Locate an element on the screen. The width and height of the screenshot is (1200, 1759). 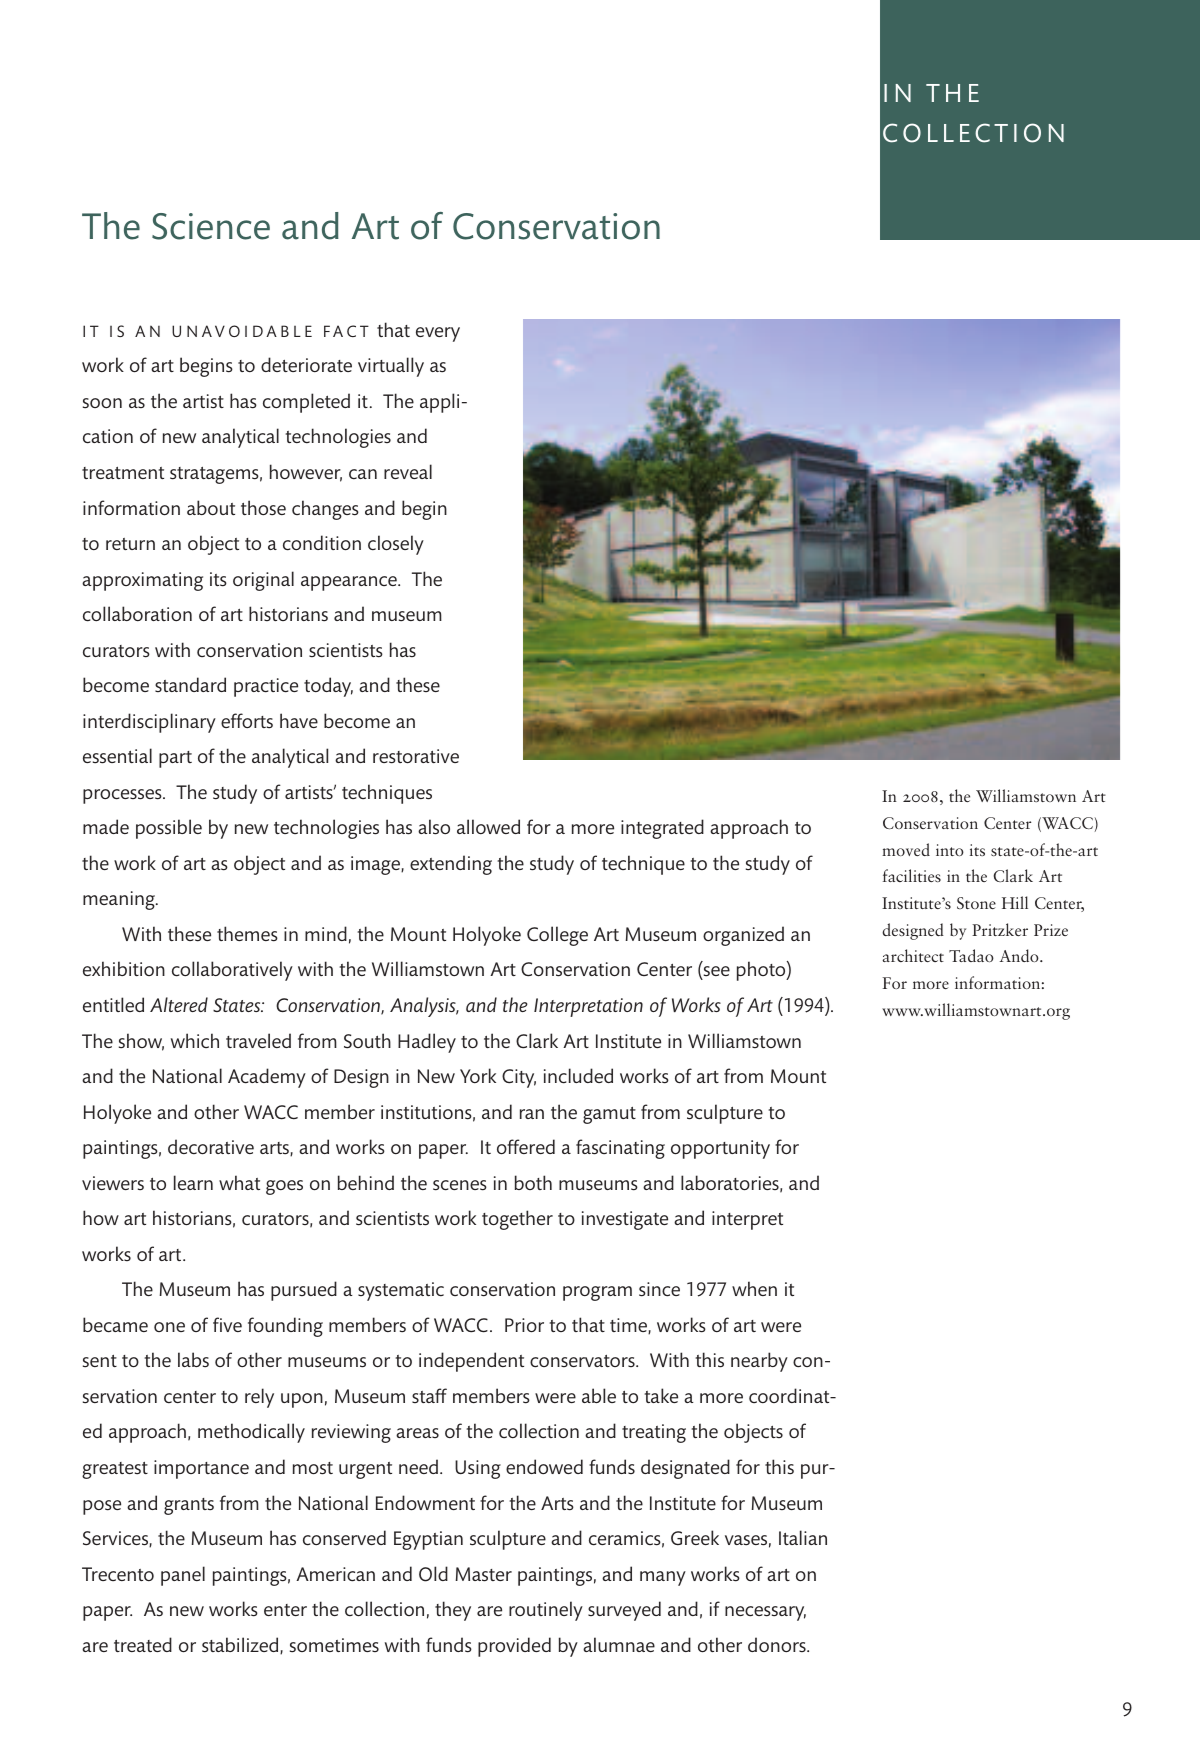
routinely is located at coordinates (546, 1611).
